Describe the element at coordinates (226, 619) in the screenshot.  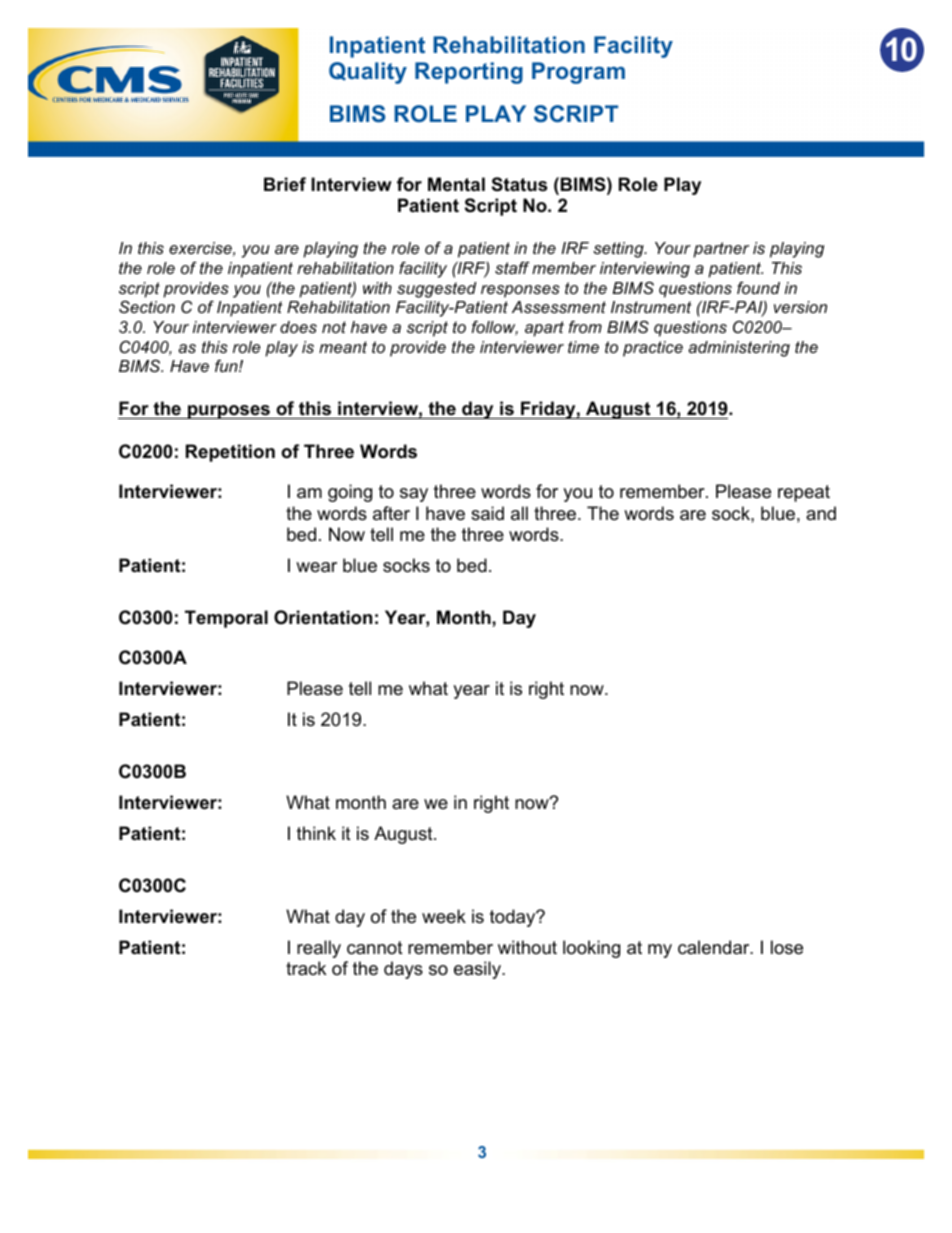
I see `Temporal` at that location.
